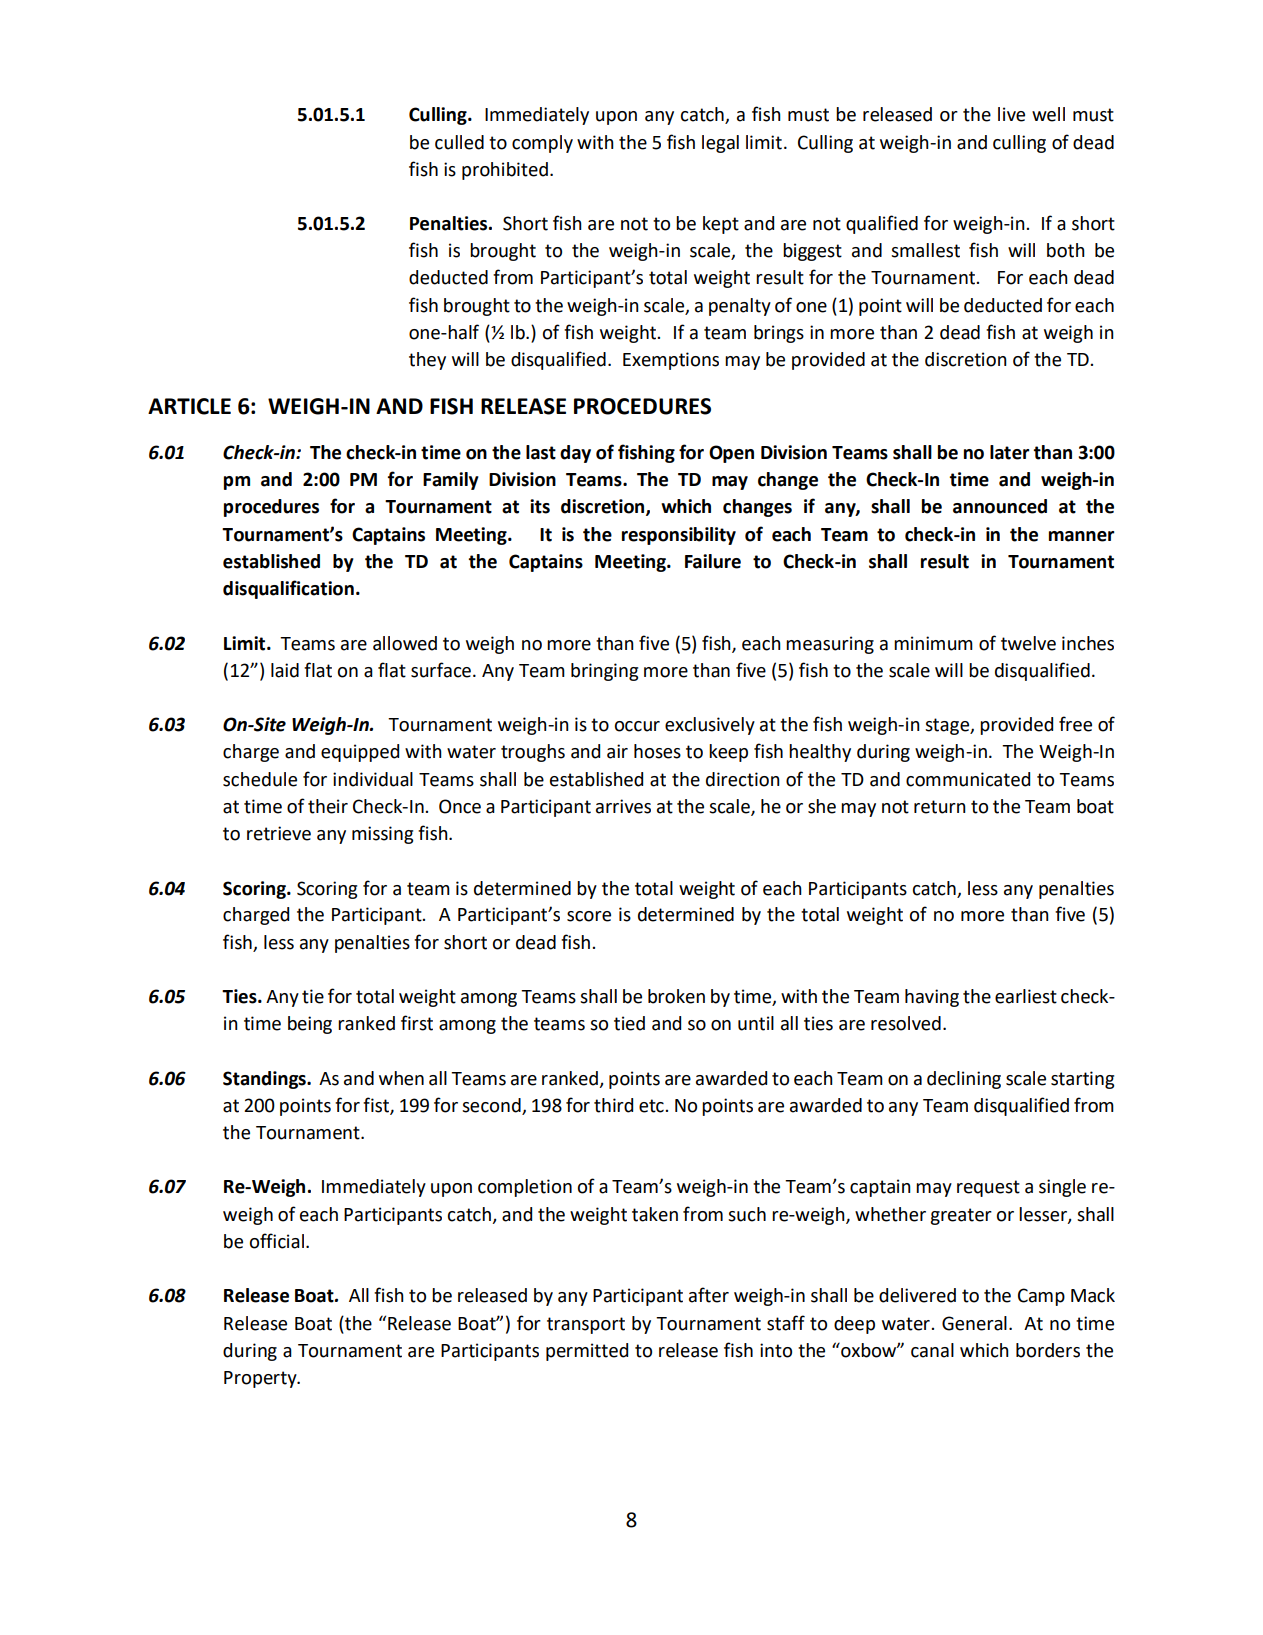 The width and height of the screenshot is (1263, 1635). I want to click on well, so click(1048, 114).
